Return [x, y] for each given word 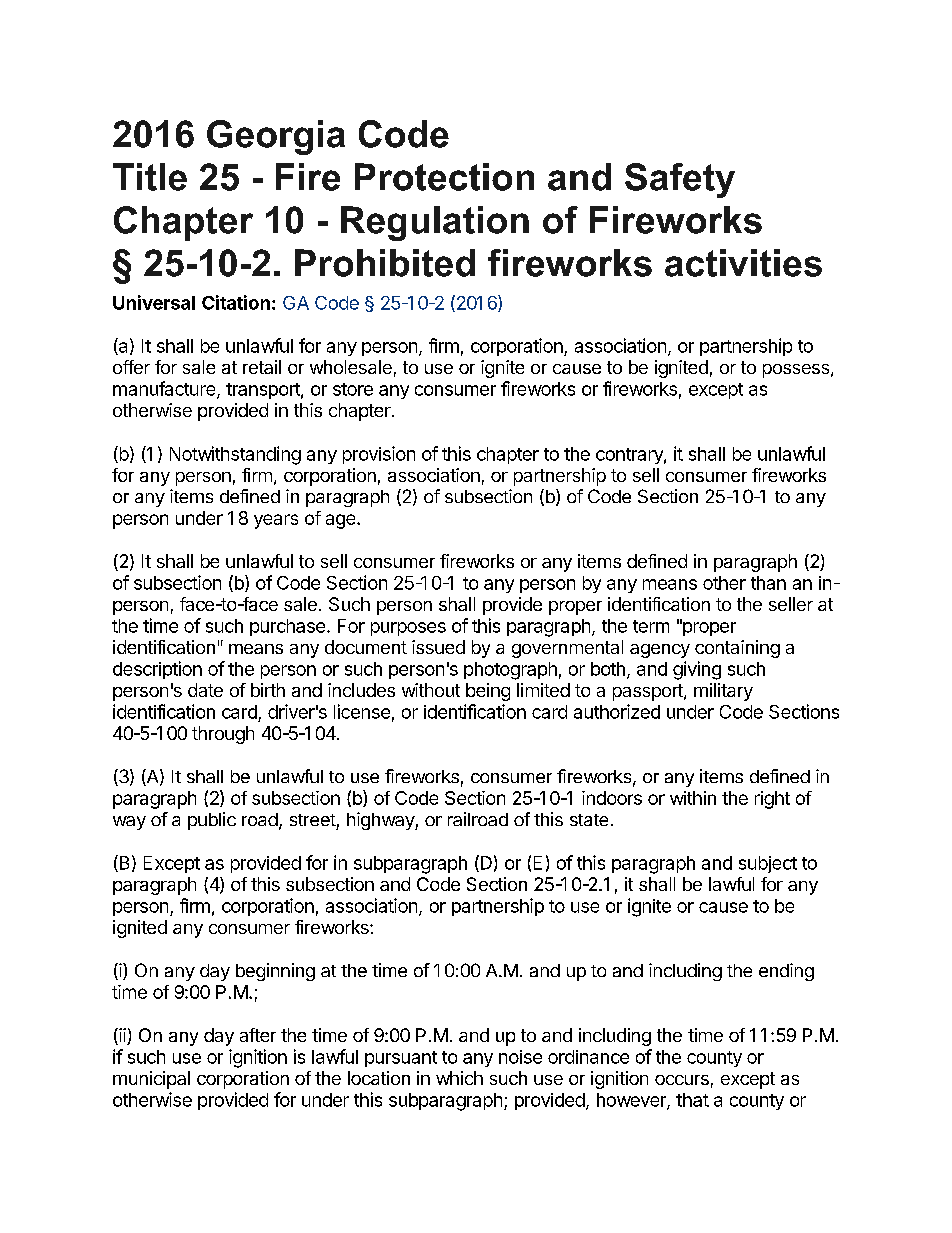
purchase [287, 627]
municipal [151, 1080]
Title [150, 177]
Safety [680, 180]
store [353, 389]
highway [381, 821]
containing [737, 649]
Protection [444, 177]
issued [438, 647]
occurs [682, 1080]
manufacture [165, 389]
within [693, 798]
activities [743, 263]
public [212, 821]
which [459, 1078]
